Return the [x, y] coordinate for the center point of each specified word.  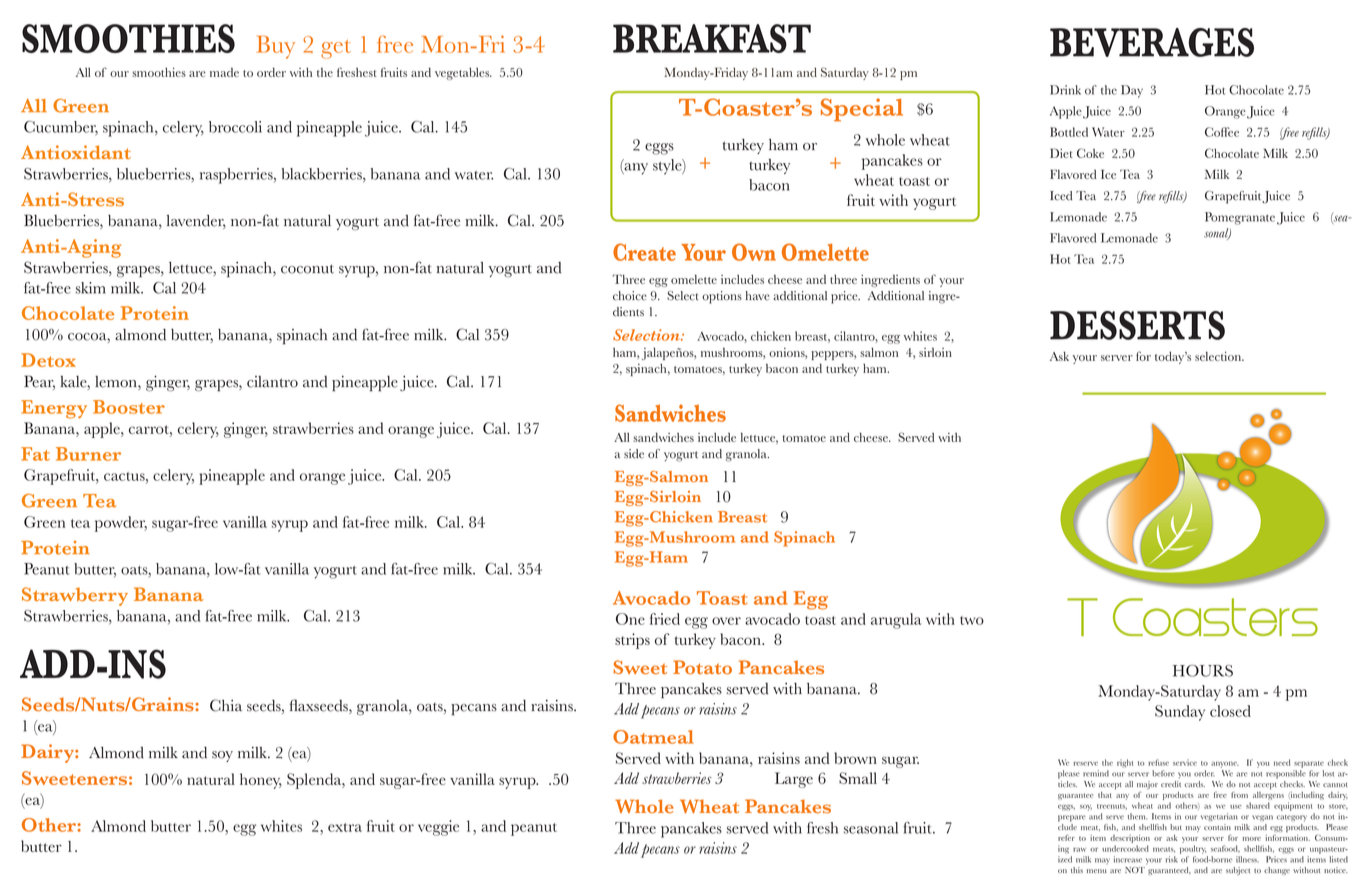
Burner [88, 454]
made [224, 72]
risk [1172, 859]
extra [345, 827]
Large [794, 780]
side [634, 454]
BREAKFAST [712, 38]
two [972, 620]
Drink [1065, 90]
